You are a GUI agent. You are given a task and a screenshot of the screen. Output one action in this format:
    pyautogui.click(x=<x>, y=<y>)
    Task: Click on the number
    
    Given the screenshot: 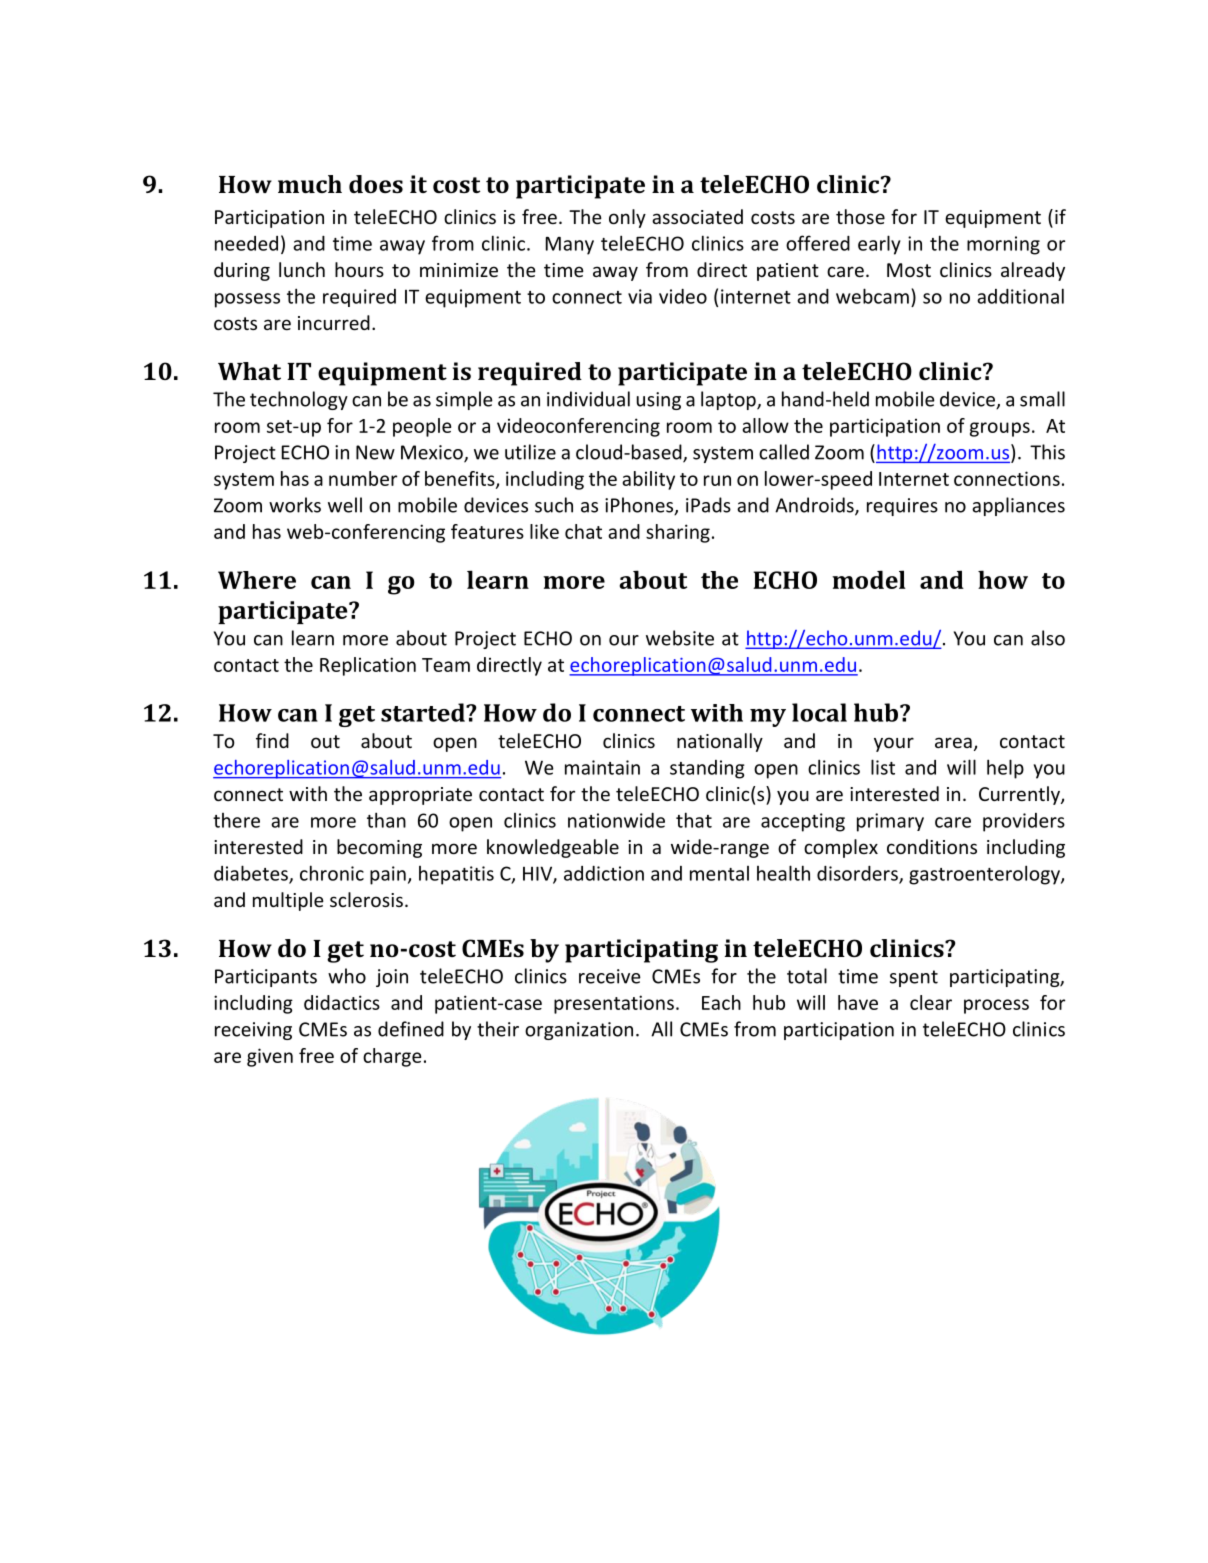 What is the action you would take?
    pyautogui.click(x=363, y=478)
